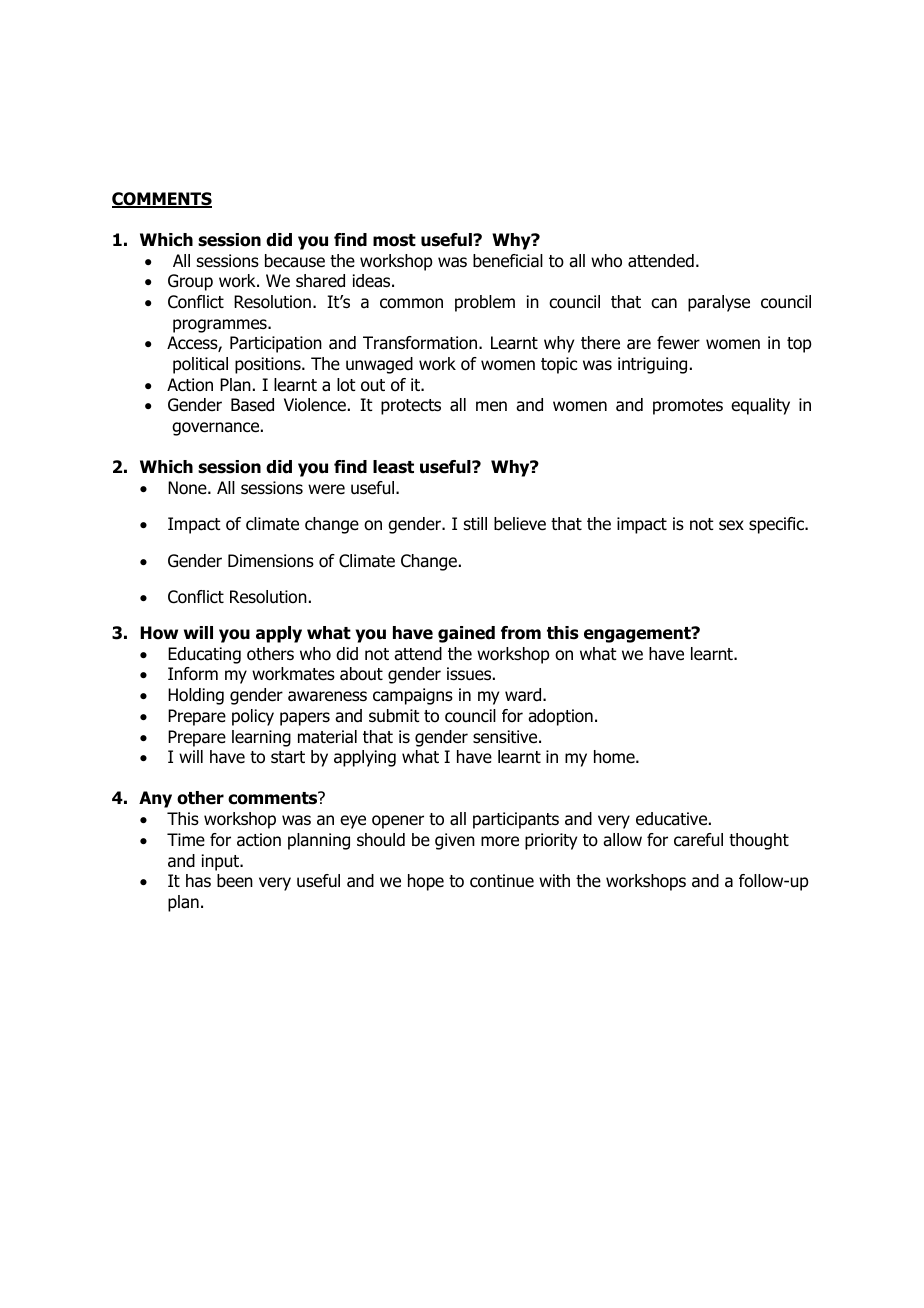 The width and height of the screenshot is (924, 1308). Describe the element at coordinates (190, 282) in the screenshot. I see `Group` at that location.
